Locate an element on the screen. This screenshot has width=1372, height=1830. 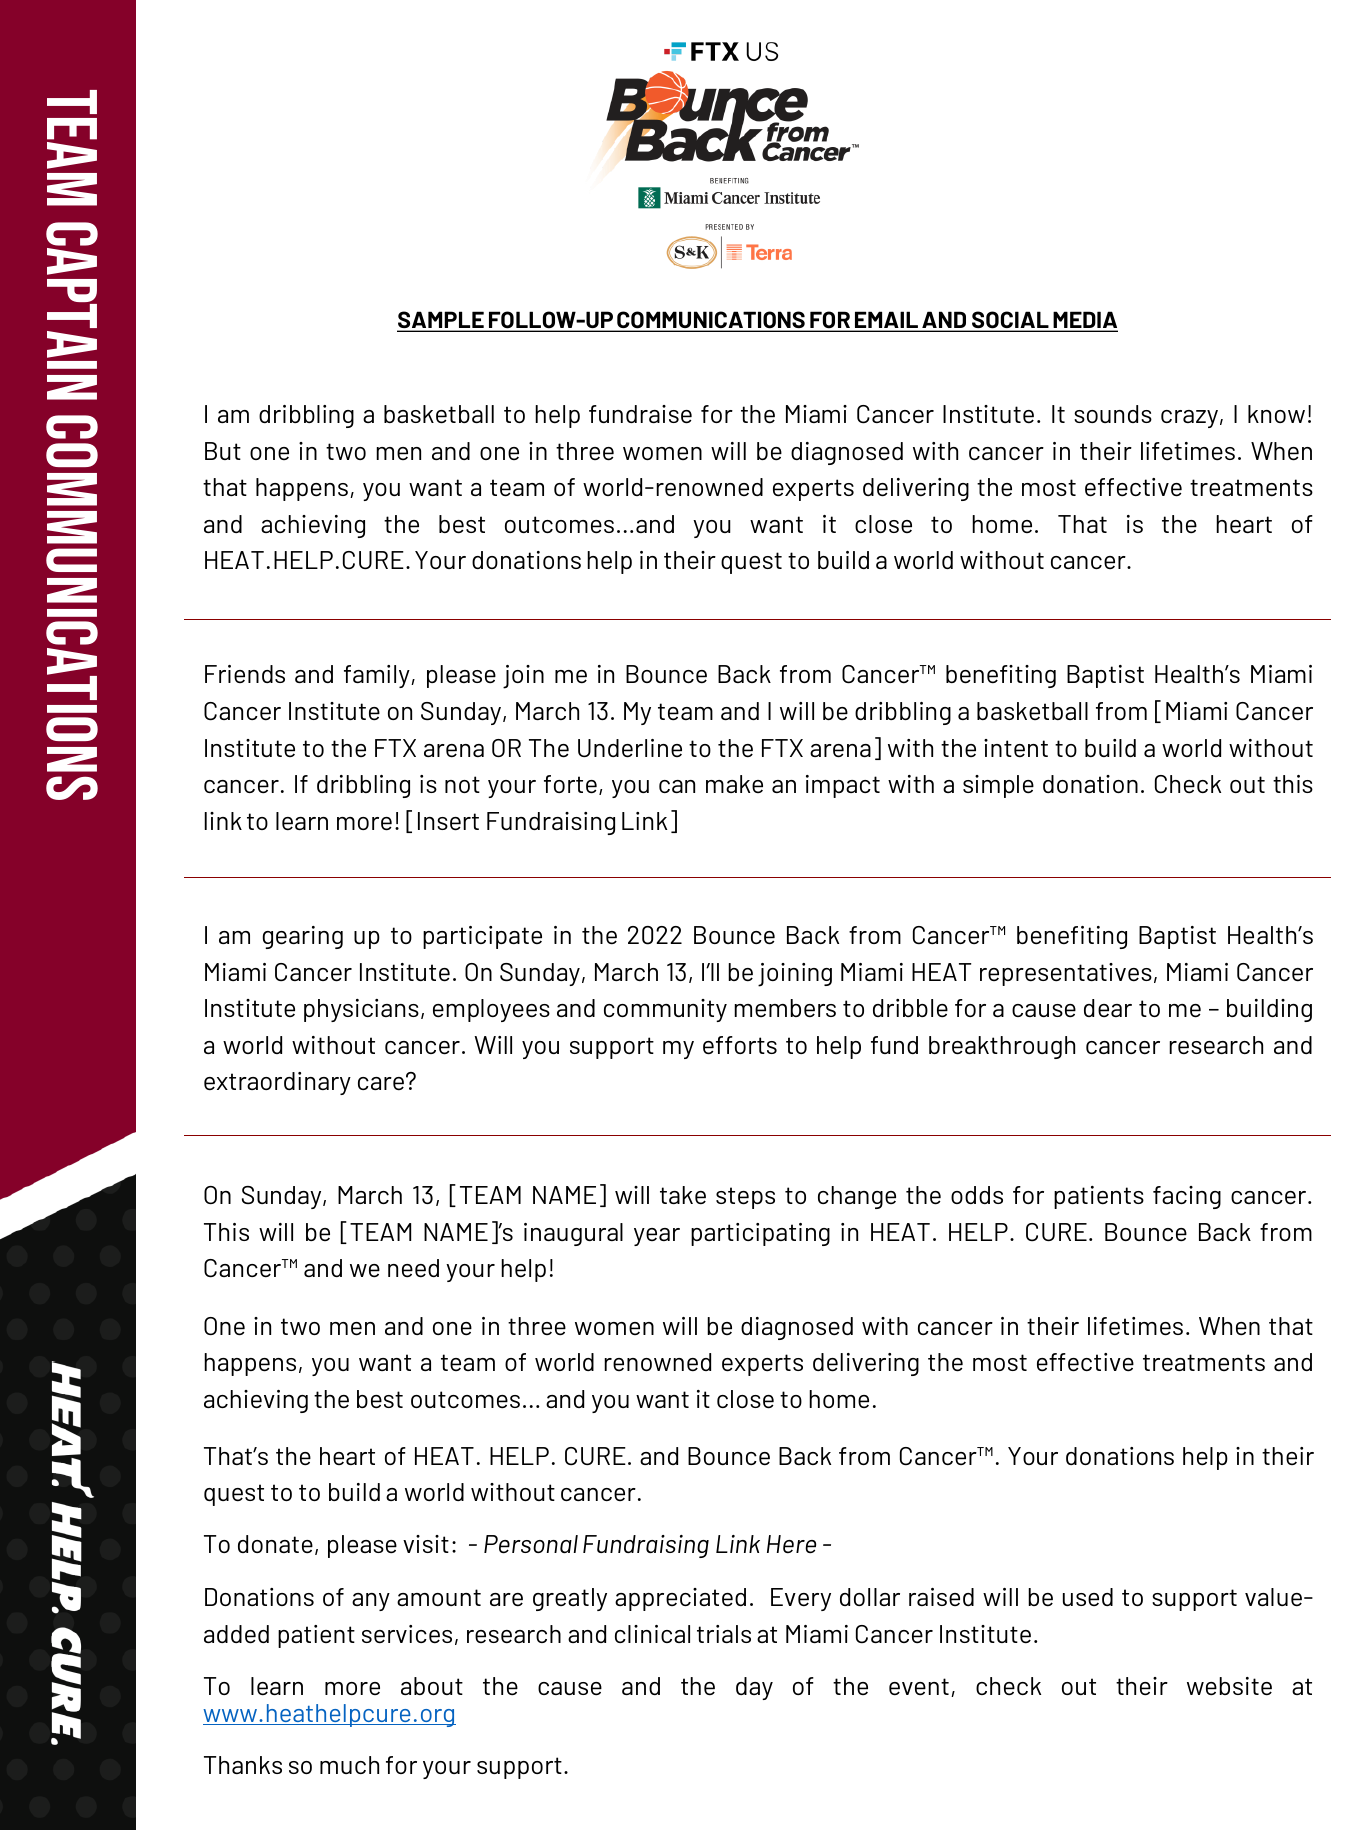
make is located at coordinates (734, 784).
